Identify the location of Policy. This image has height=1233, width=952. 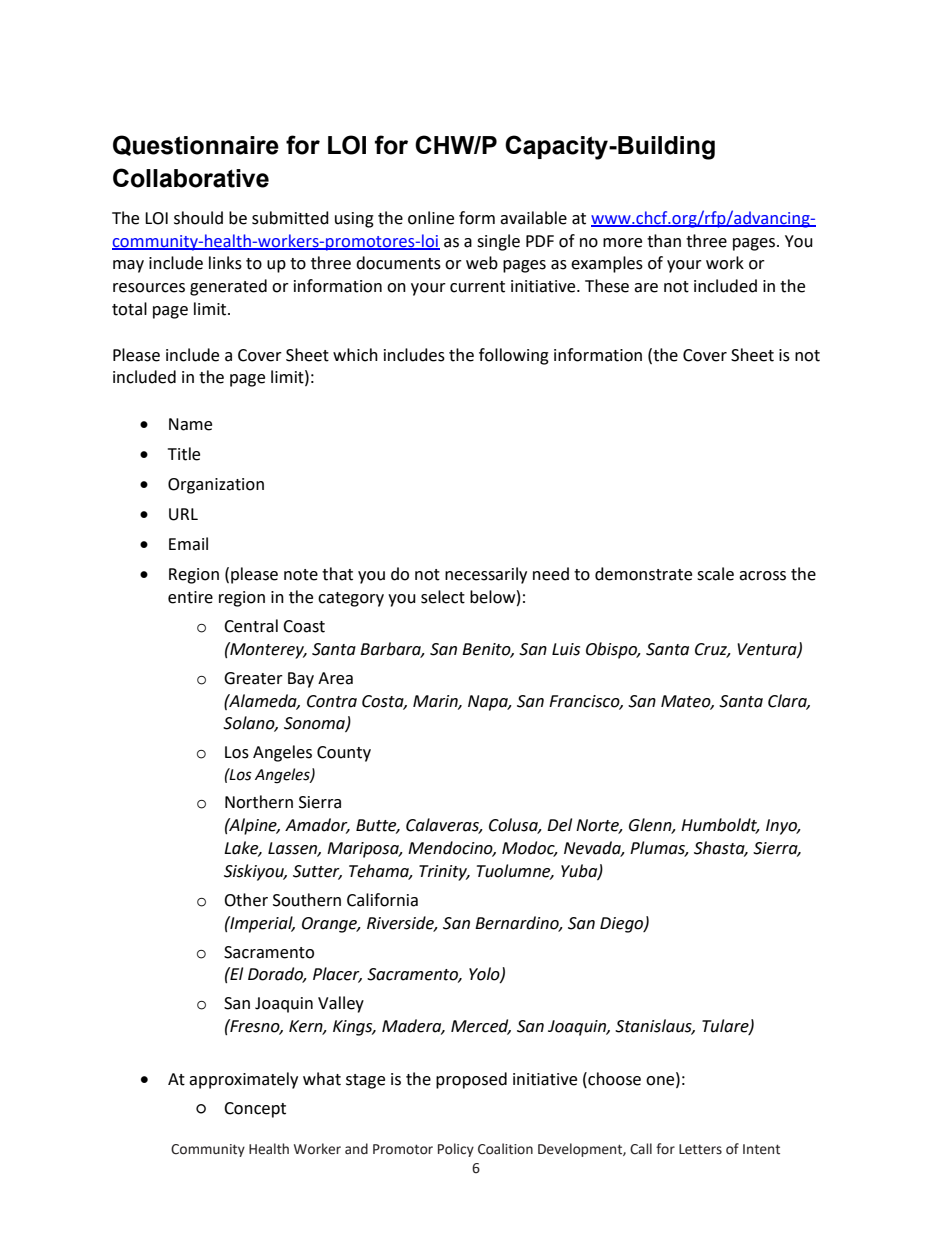
(456, 1150).
